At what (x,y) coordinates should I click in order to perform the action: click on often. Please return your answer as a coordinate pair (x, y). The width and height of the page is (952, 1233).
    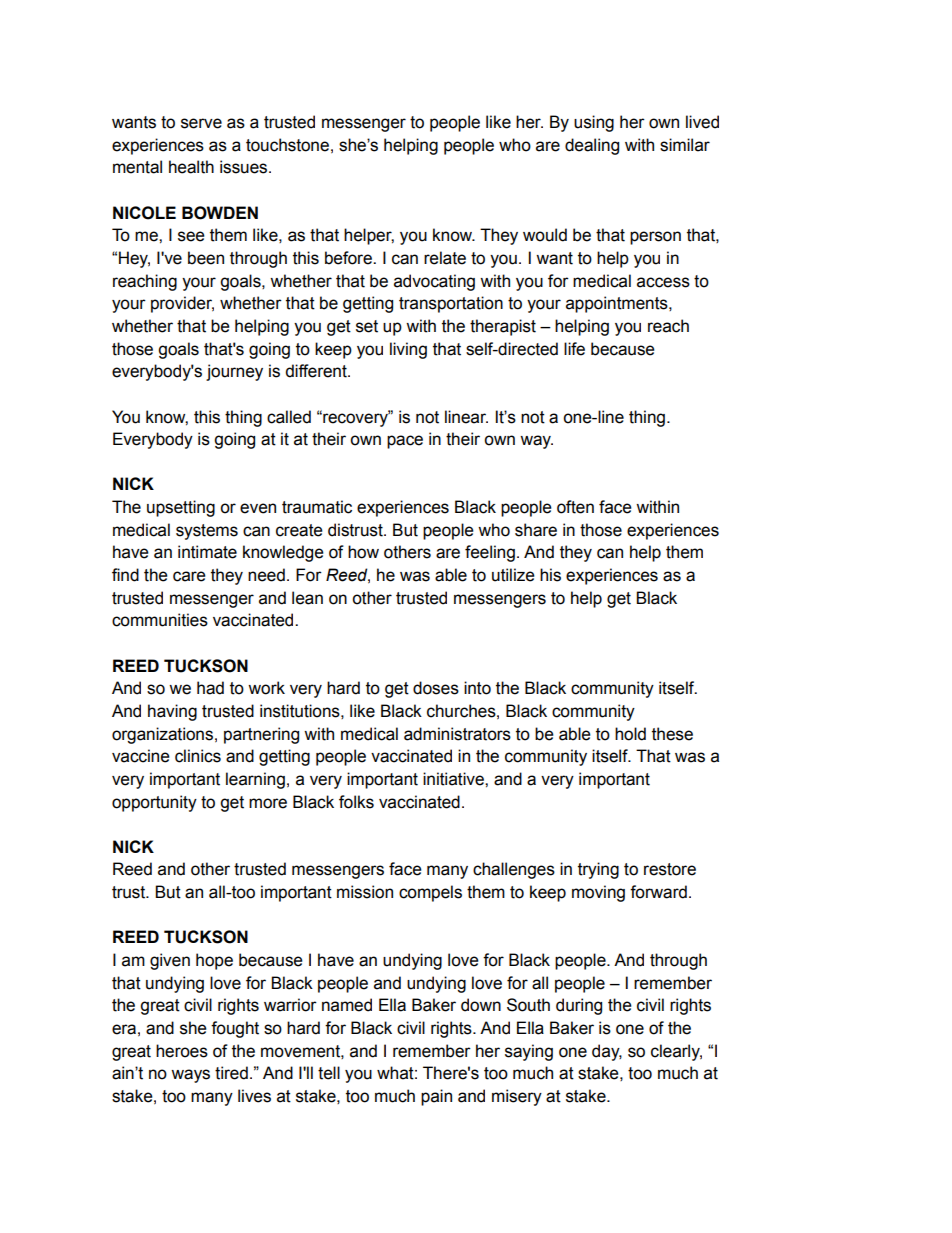
    Looking at the image, I should click on (575, 507).
